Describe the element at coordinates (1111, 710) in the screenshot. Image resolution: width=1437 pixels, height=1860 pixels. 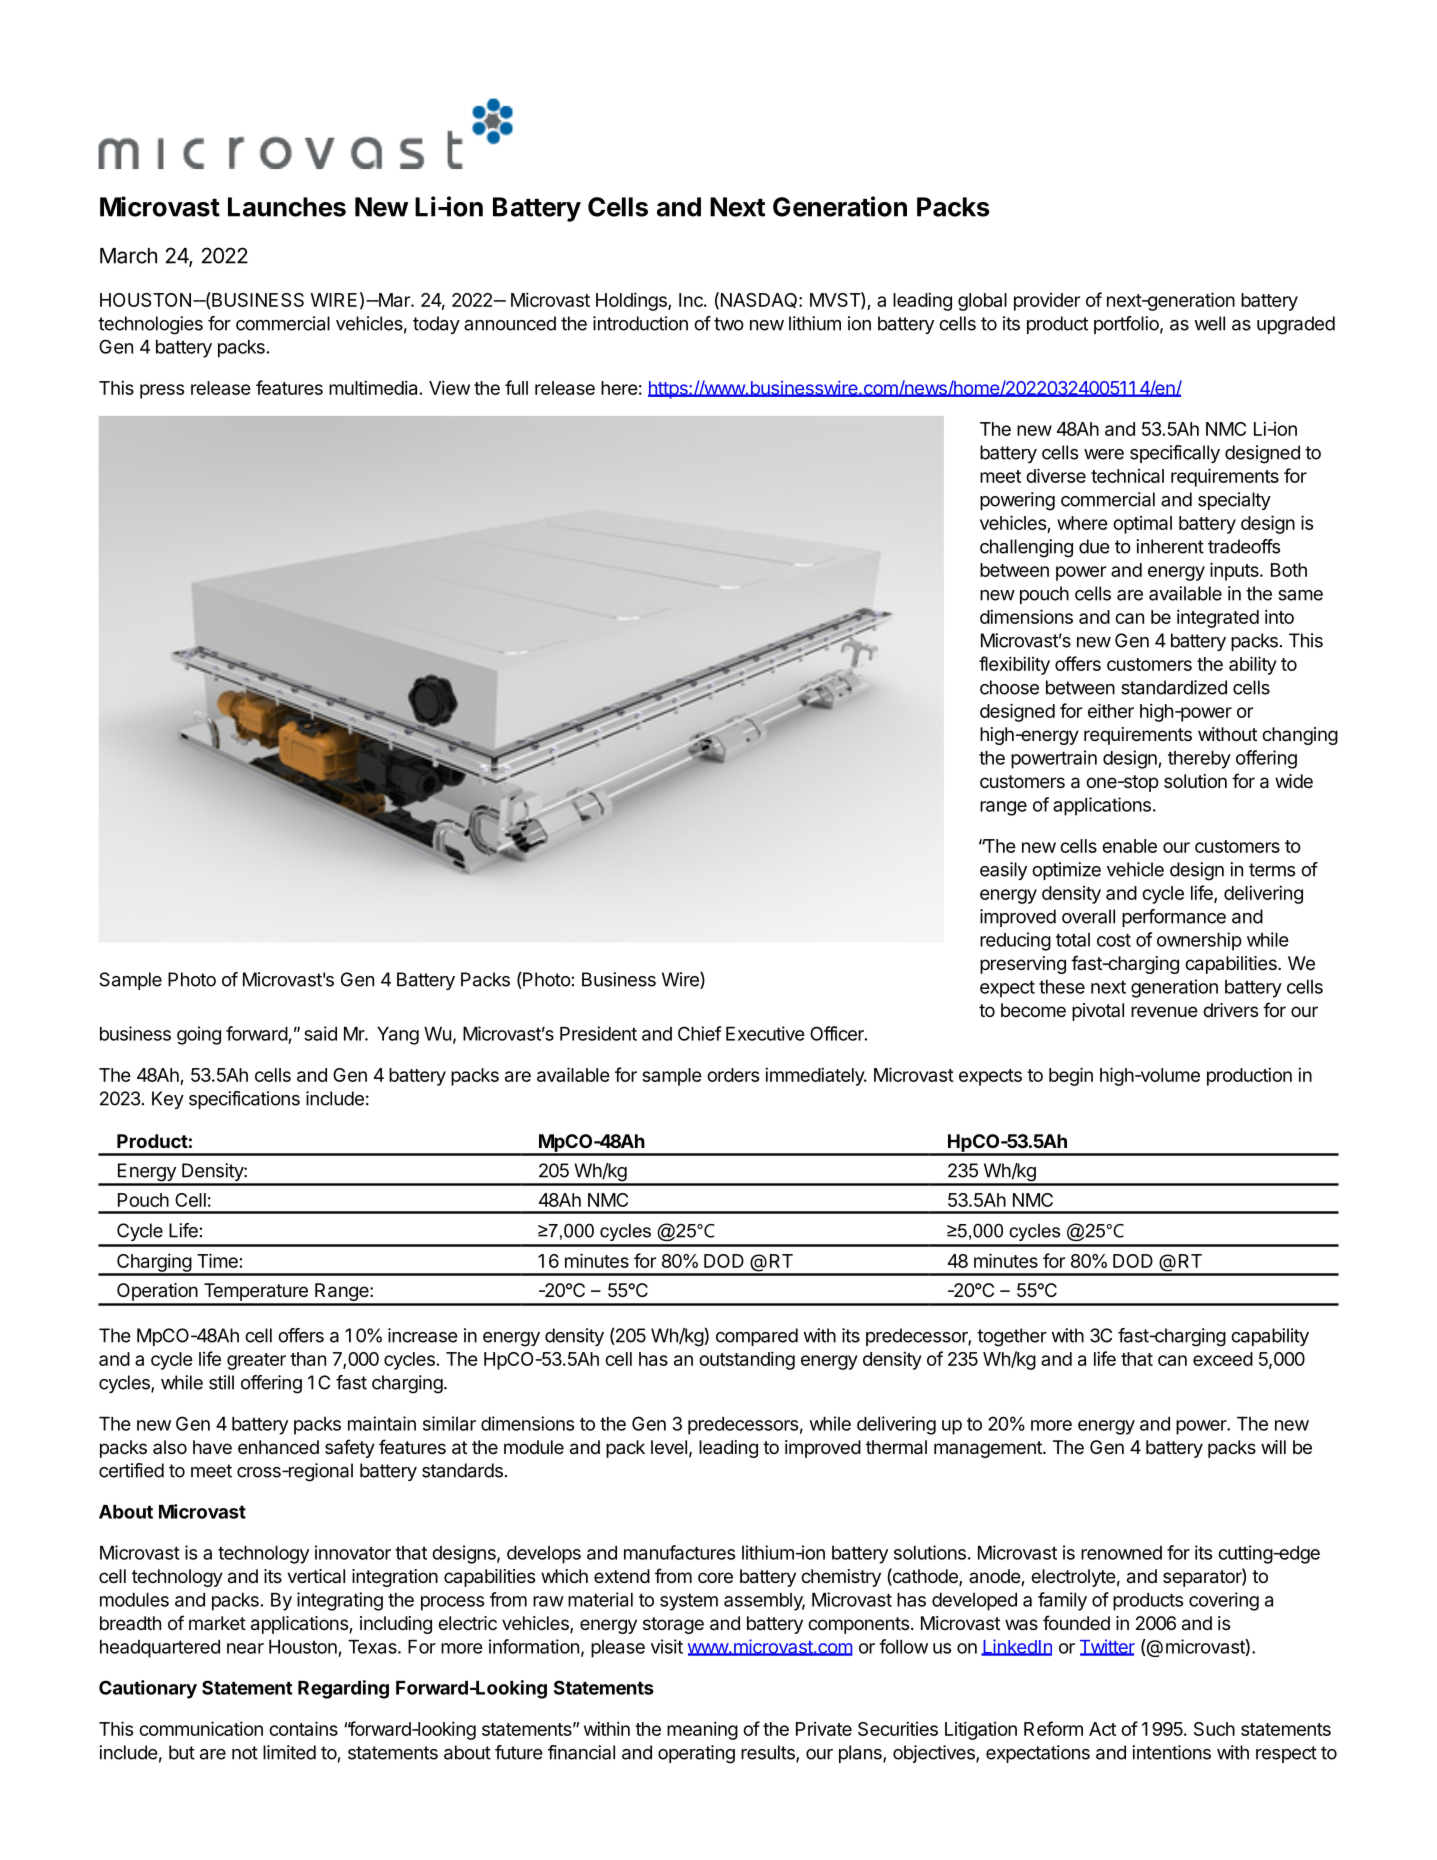
I see `either` at that location.
